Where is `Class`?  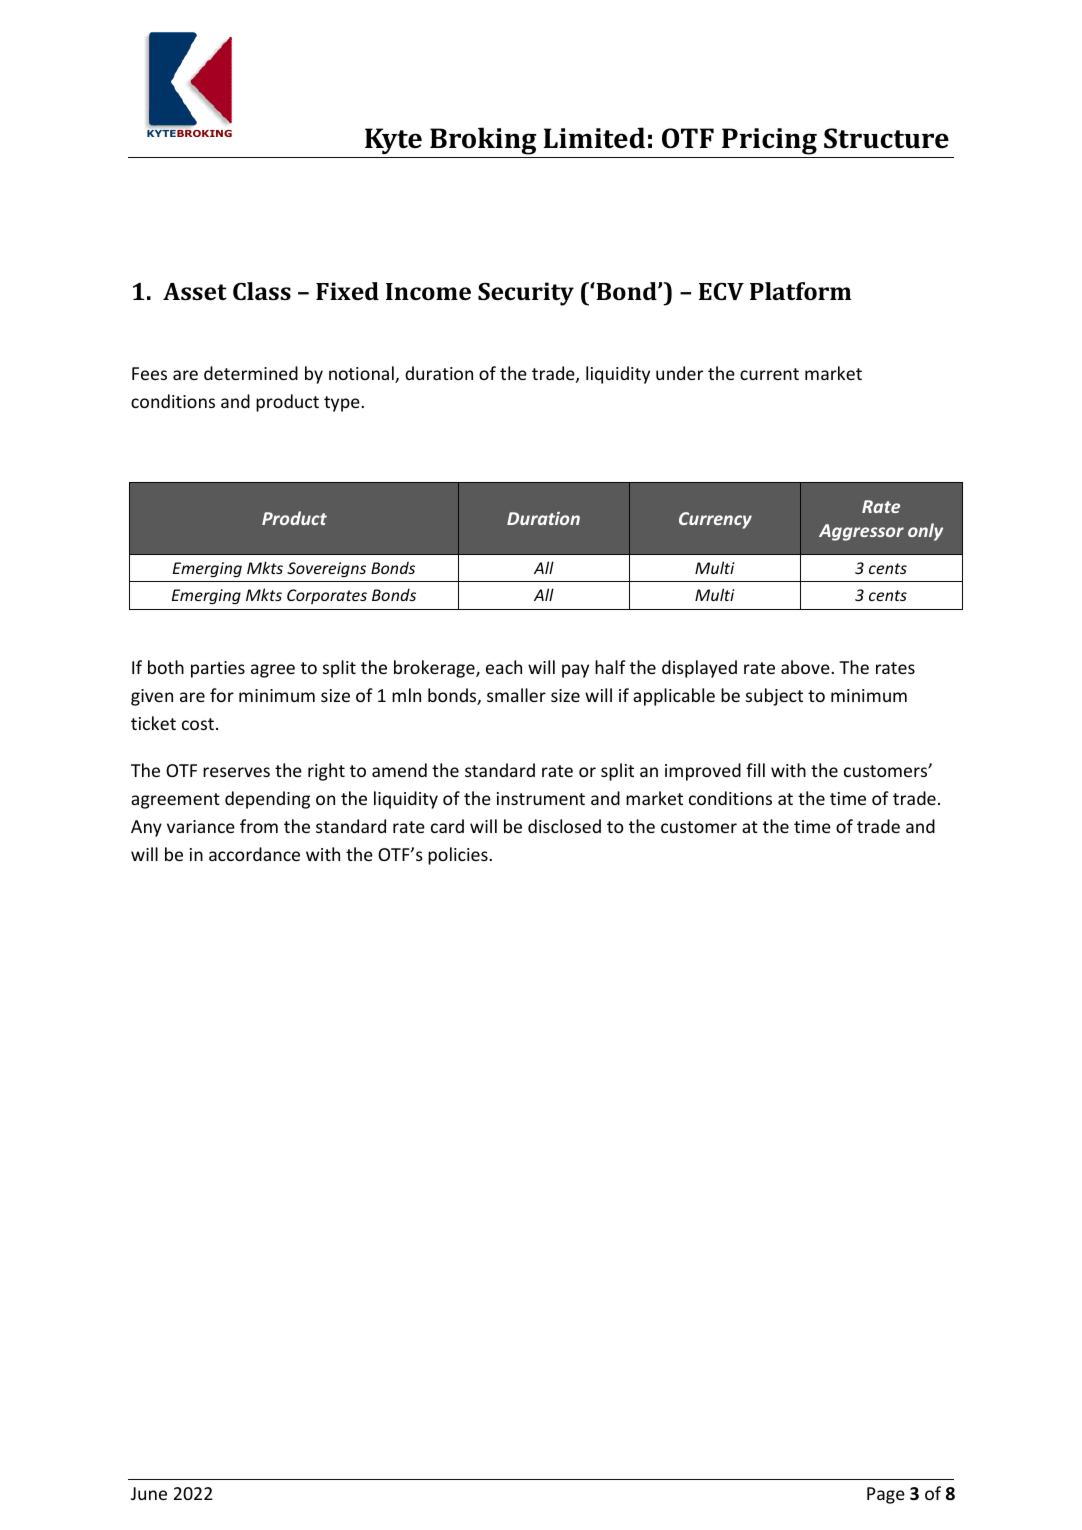 Class is located at coordinates (262, 291).
